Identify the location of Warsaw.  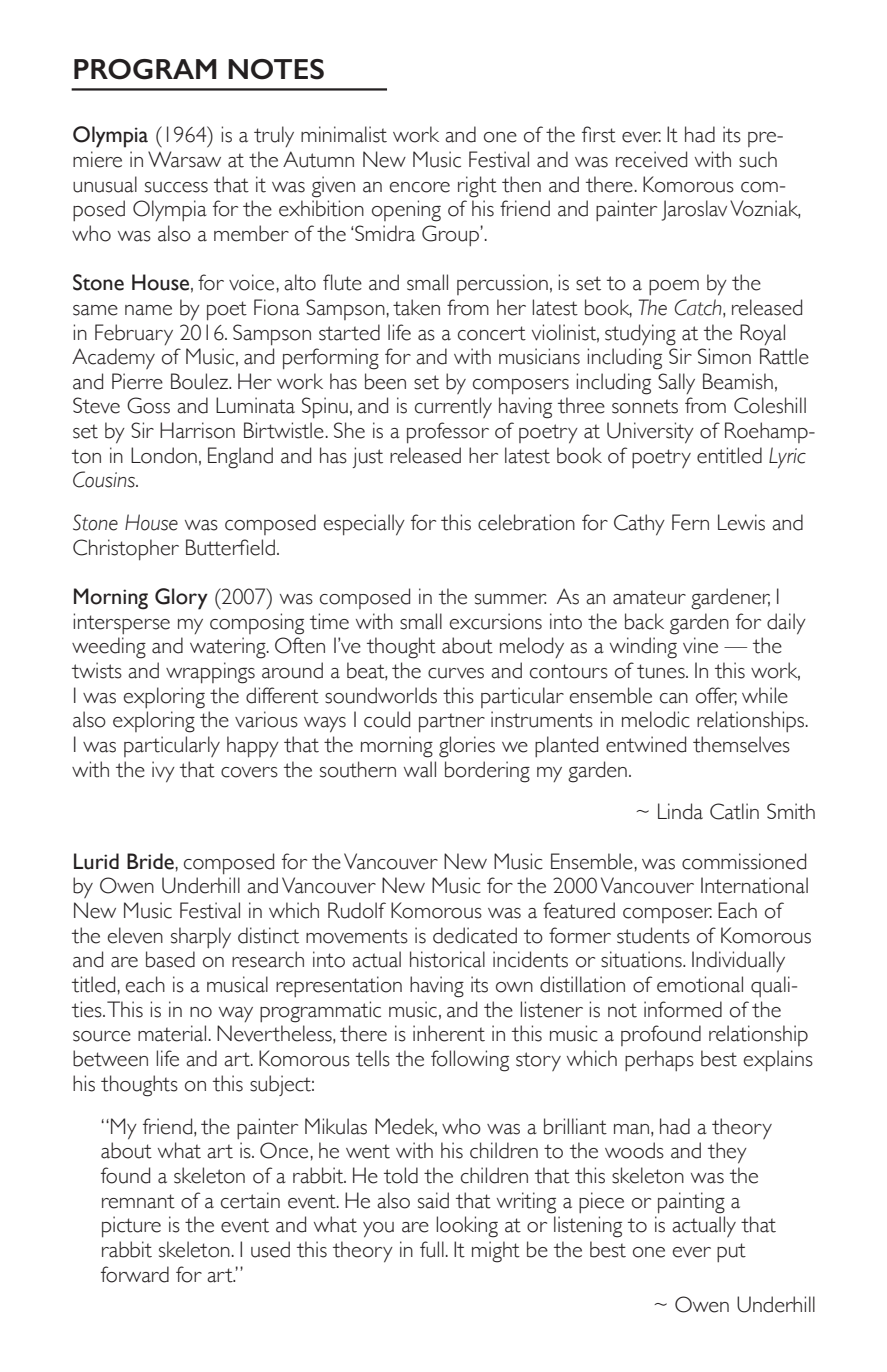
(184, 159).
